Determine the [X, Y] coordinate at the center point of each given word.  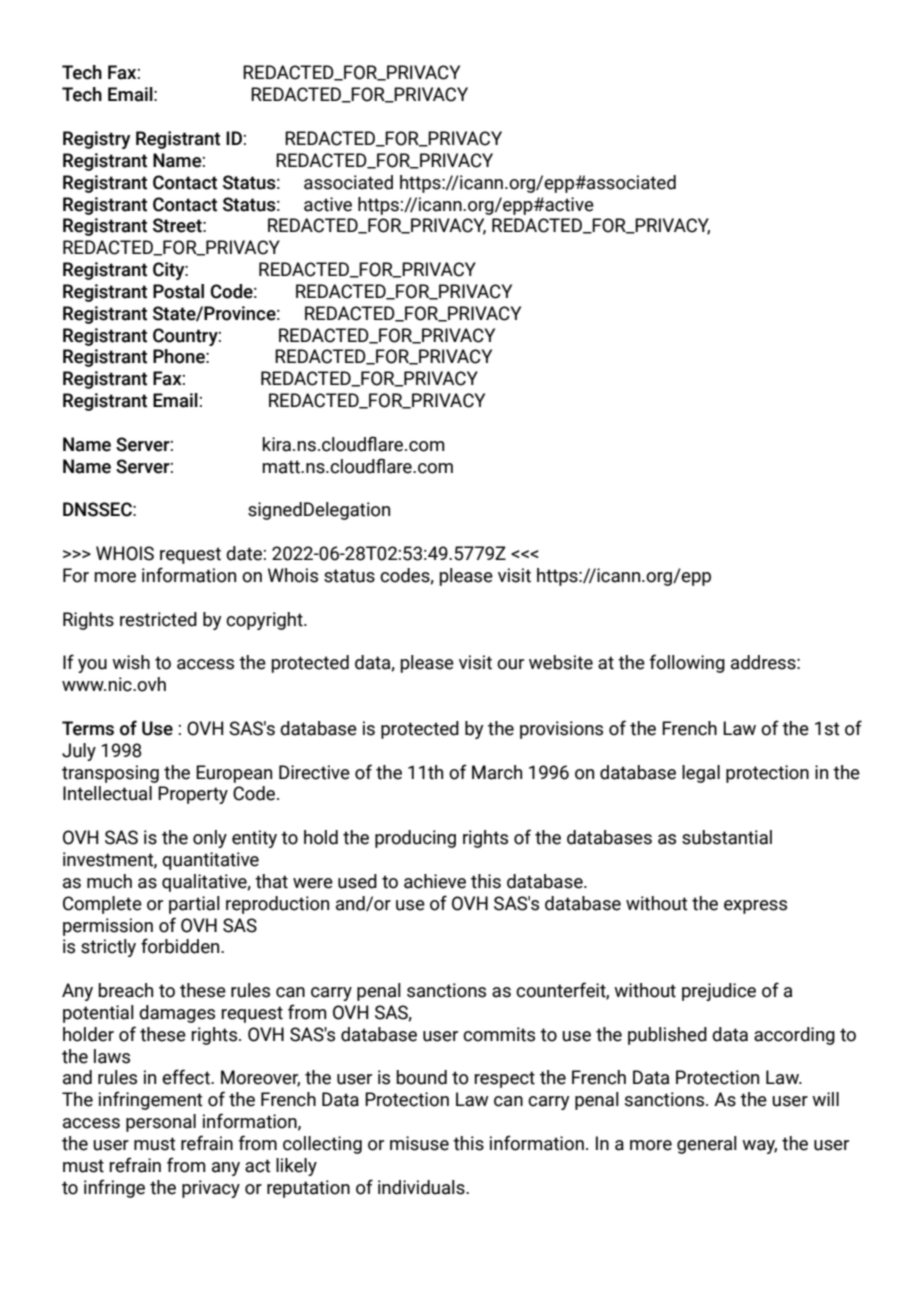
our [510, 664]
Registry [97, 140]
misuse [419, 1143]
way [759, 1147]
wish [131, 662]
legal [701, 774]
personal [161, 1123]
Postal [178, 291]
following [687, 663]
